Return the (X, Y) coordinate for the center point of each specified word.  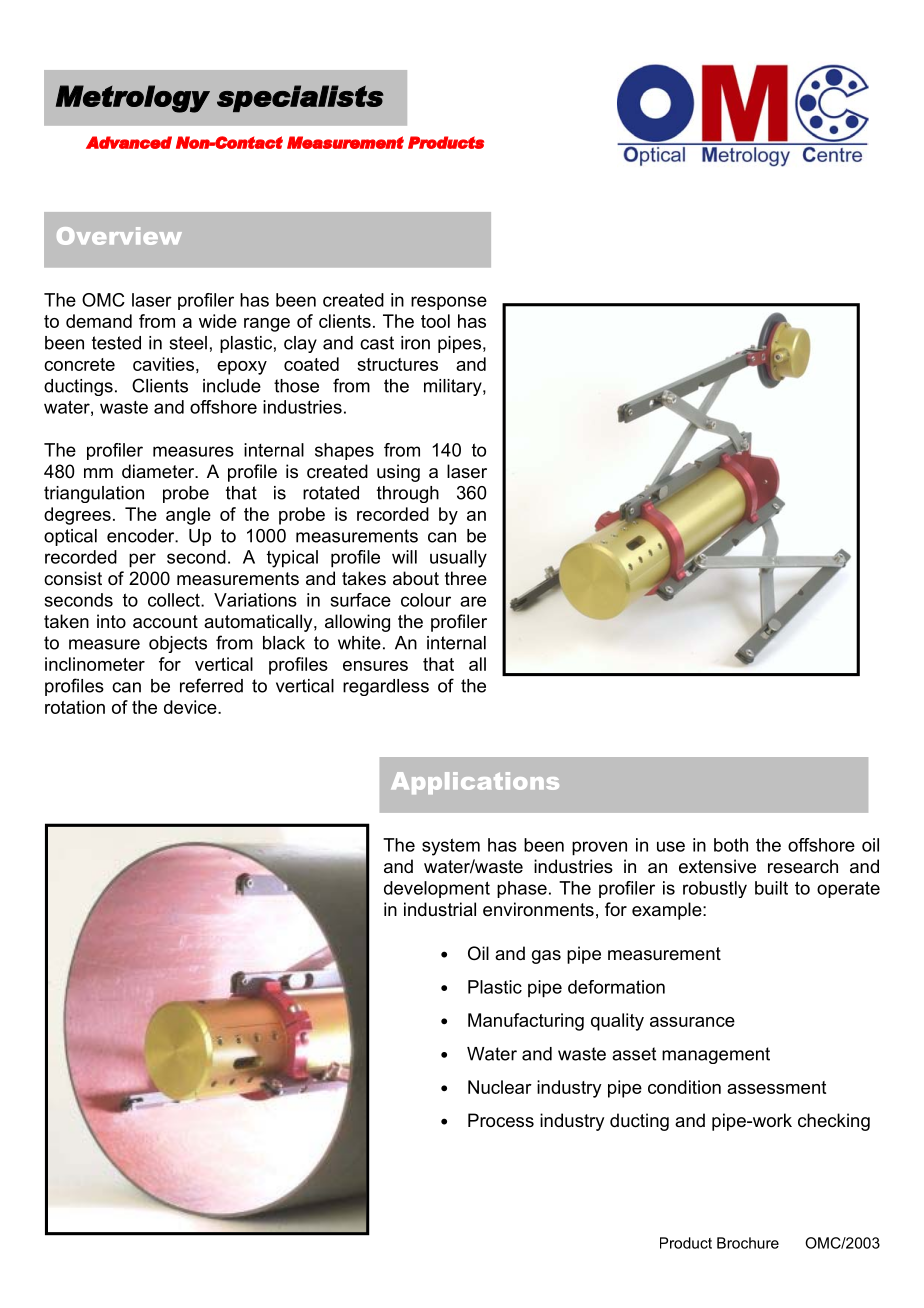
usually (458, 559)
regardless (386, 687)
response (449, 303)
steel (188, 343)
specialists (300, 98)
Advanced (129, 142)
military (454, 387)
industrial (440, 909)
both (731, 845)
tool (435, 321)
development (437, 889)
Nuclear (500, 1087)
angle (188, 516)
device (191, 707)
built (771, 888)
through (408, 494)
